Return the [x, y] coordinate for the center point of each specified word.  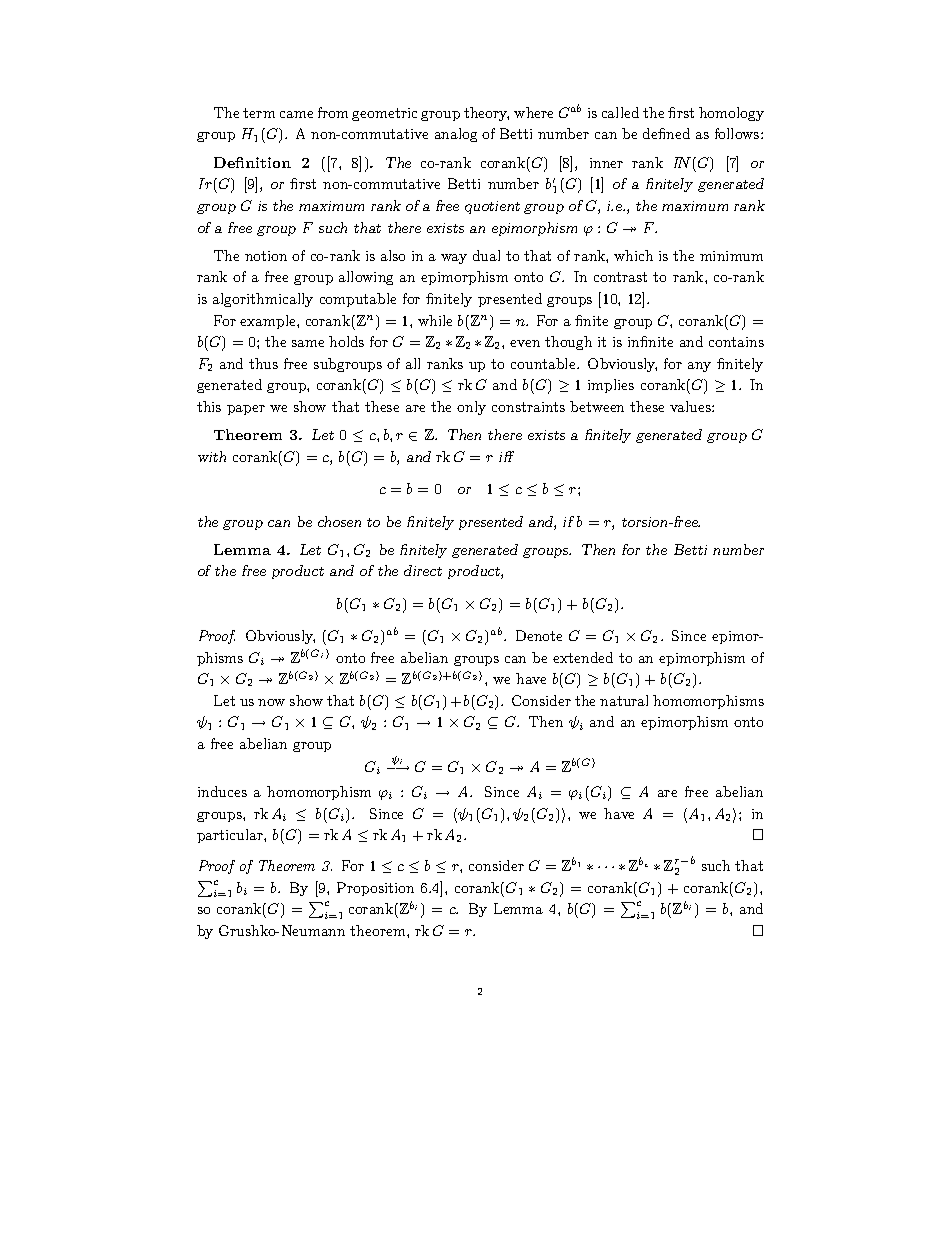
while [435, 320]
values [691, 406]
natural [624, 700]
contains [736, 342]
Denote [539, 635]
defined [666, 133]
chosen [339, 521]
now [271, 702]
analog [456, 135]
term [259, 113]
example [269, 322]
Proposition [375, 889]
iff [506, 456]
